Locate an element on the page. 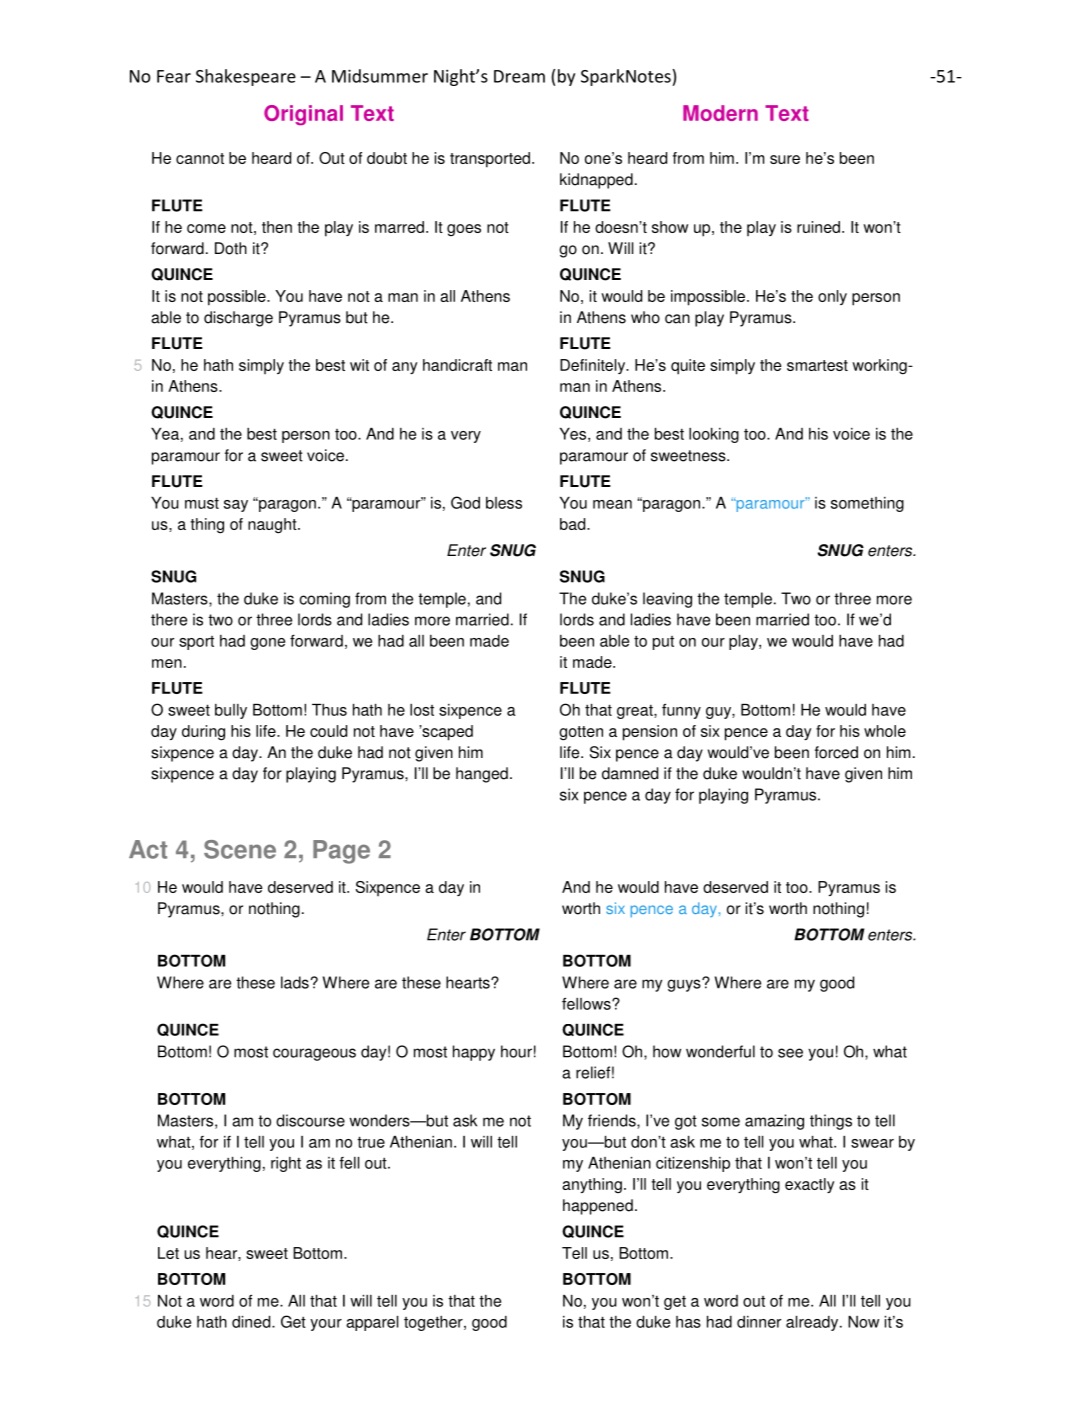 Image resolution: width=1090 pixels, height=1411 pixels. together is located at coordinates (434, 1323).
